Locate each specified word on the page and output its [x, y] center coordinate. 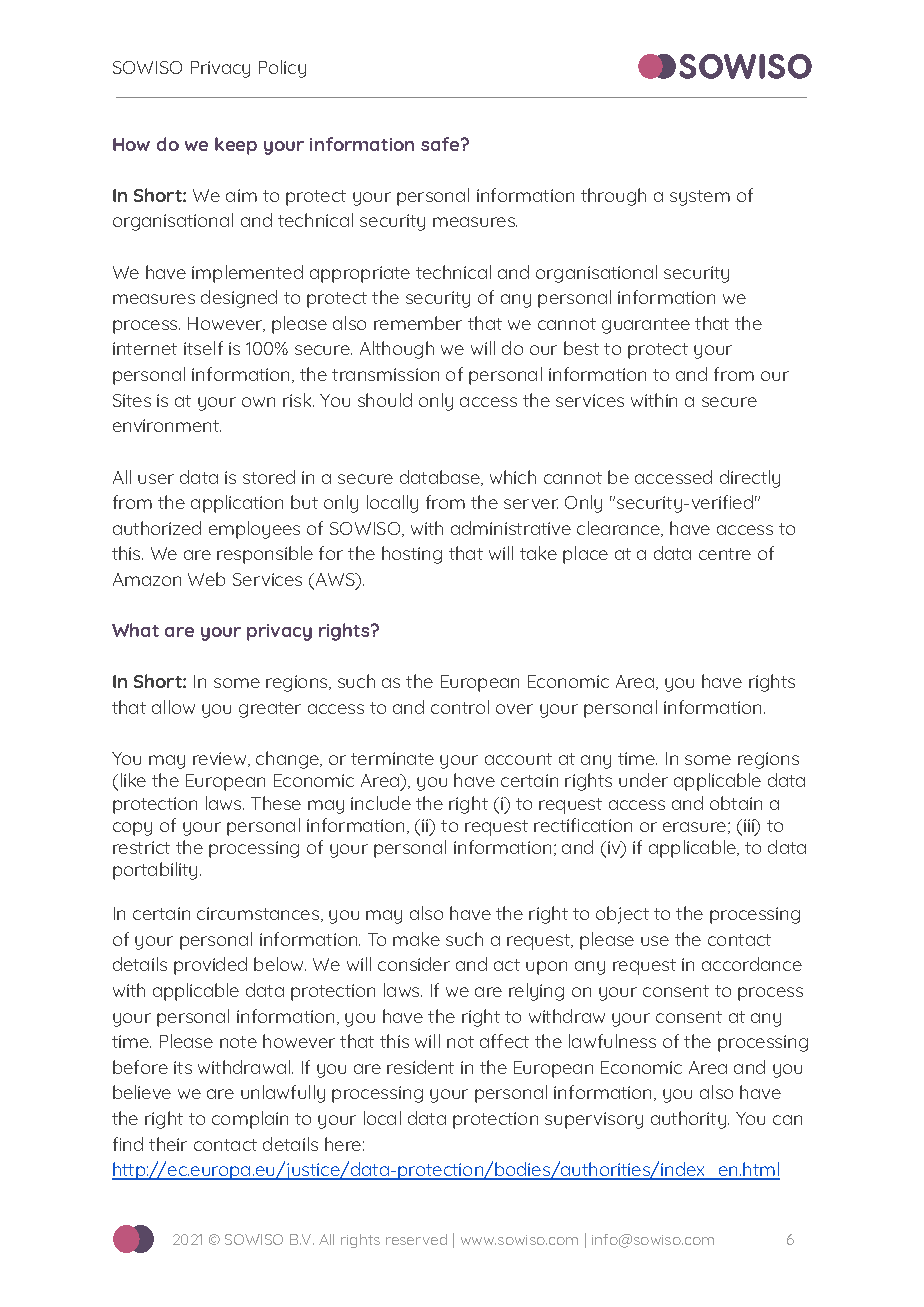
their [168, 1144]
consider [414, 964]
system [700, 198]
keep [236, 146]
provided [210, 966]
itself [203, 348]
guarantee [646, 326]
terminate [392, 758]
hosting [412, 555]
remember [418, 323]
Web [206, 579]
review [221, 759]
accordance [752, 964]
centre [725, 554]
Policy [282, 69]
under [643, 780]
